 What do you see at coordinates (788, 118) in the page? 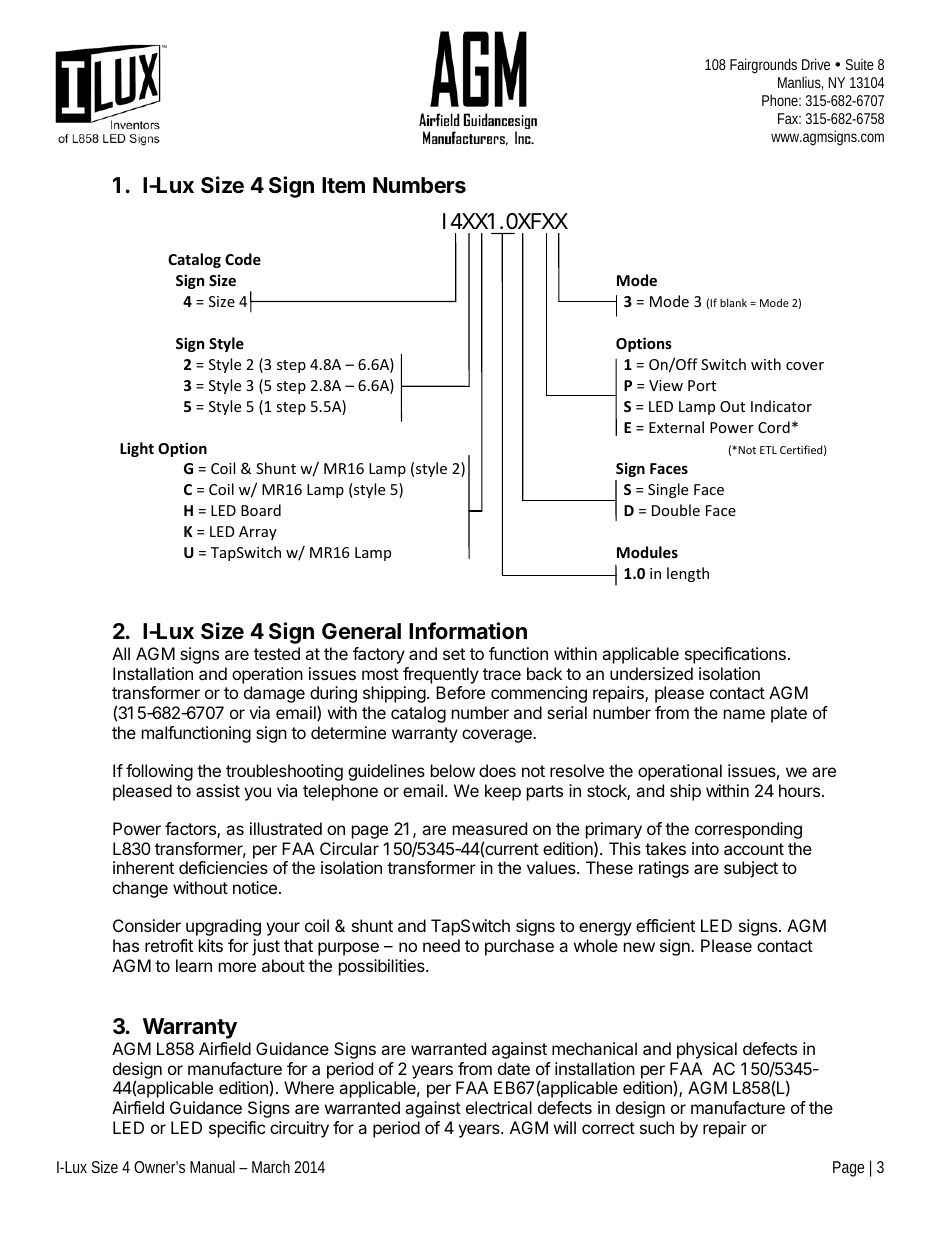
I see `Fax` at bounding box center [788, 118].
